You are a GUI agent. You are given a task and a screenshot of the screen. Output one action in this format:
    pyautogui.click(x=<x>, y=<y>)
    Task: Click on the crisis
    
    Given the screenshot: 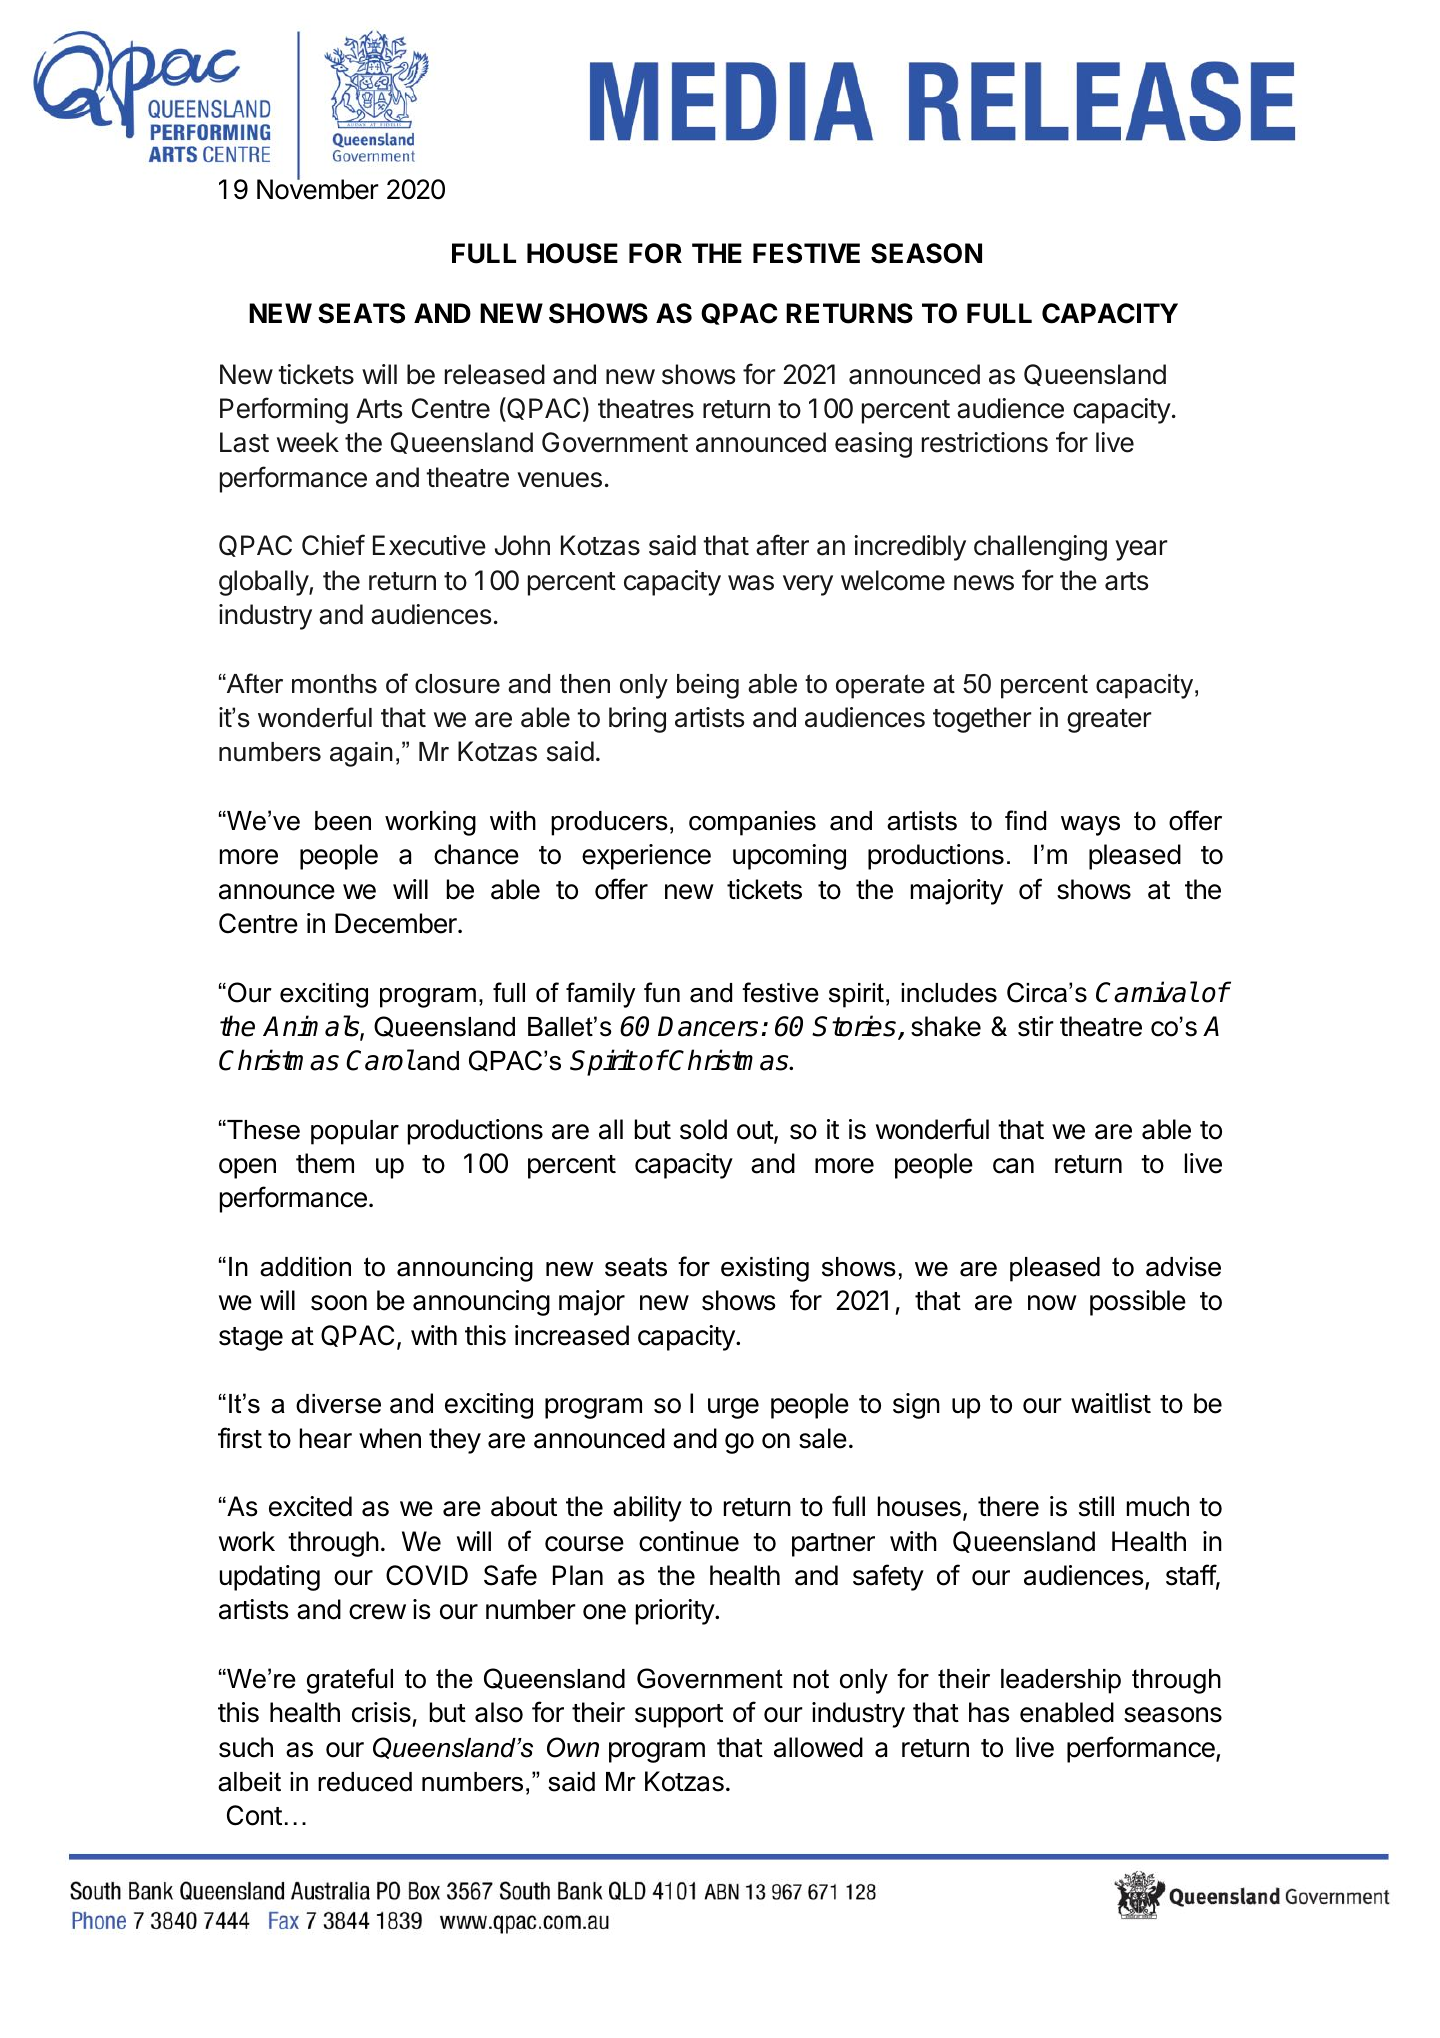 What is the action you would take?
    pyautogui.click(x=381, y=1712)
